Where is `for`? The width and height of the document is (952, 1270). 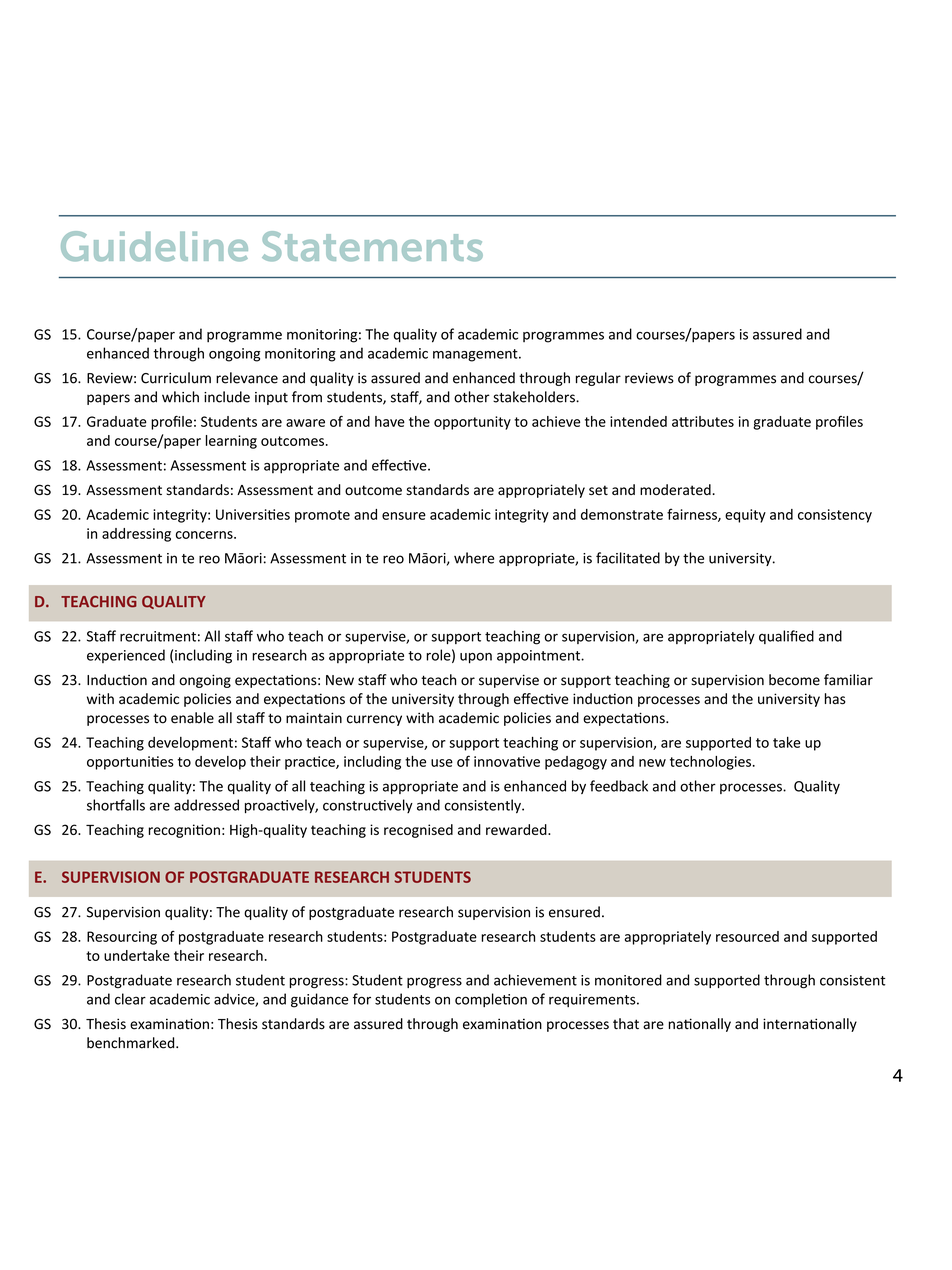
for is located at coordinates (362, 999).
